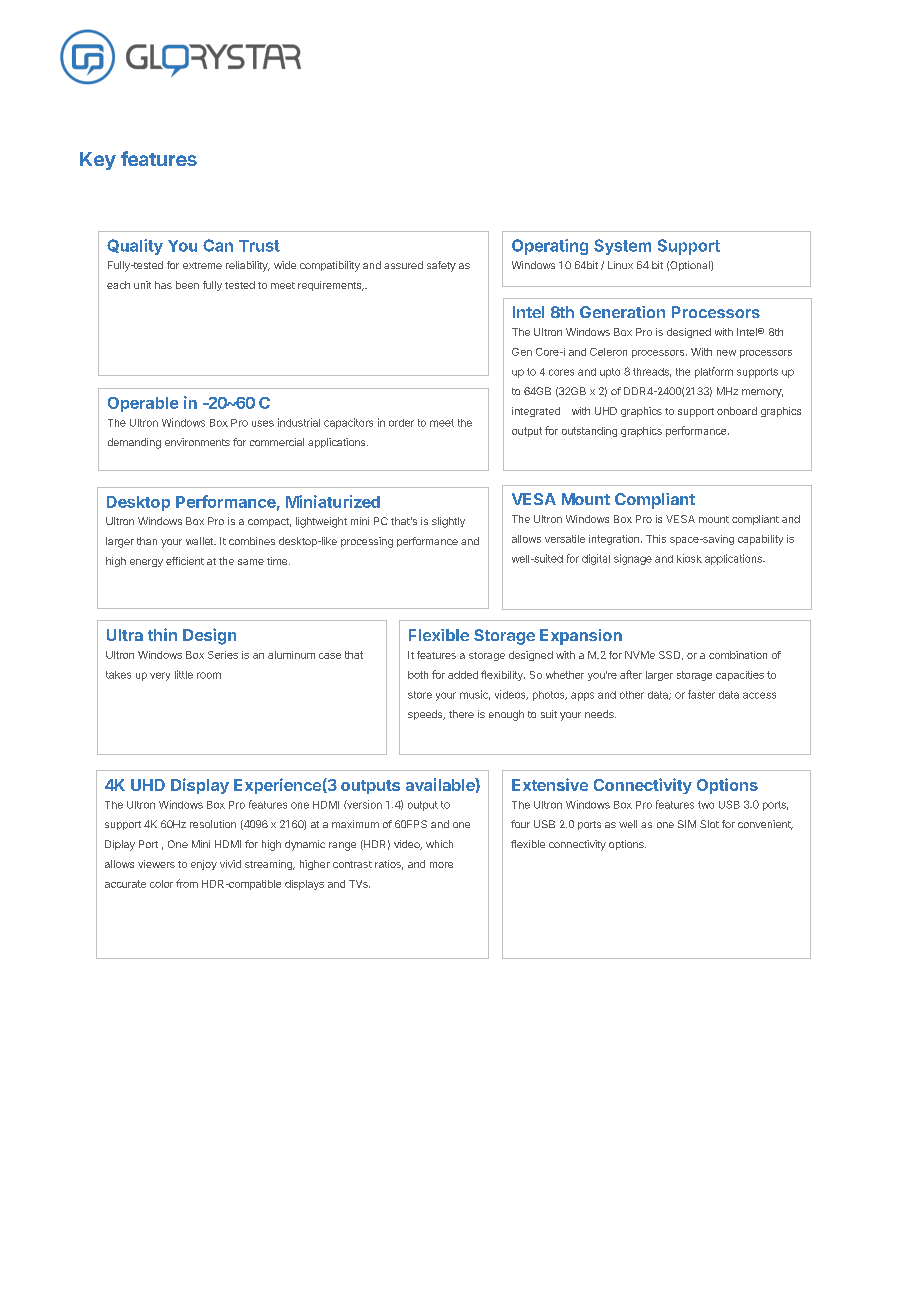 The height and width of the page is (1308, 924). What do you see at coordinates (448, 522) in the page?
I see `slightly` at bounding box center [448, 522].
